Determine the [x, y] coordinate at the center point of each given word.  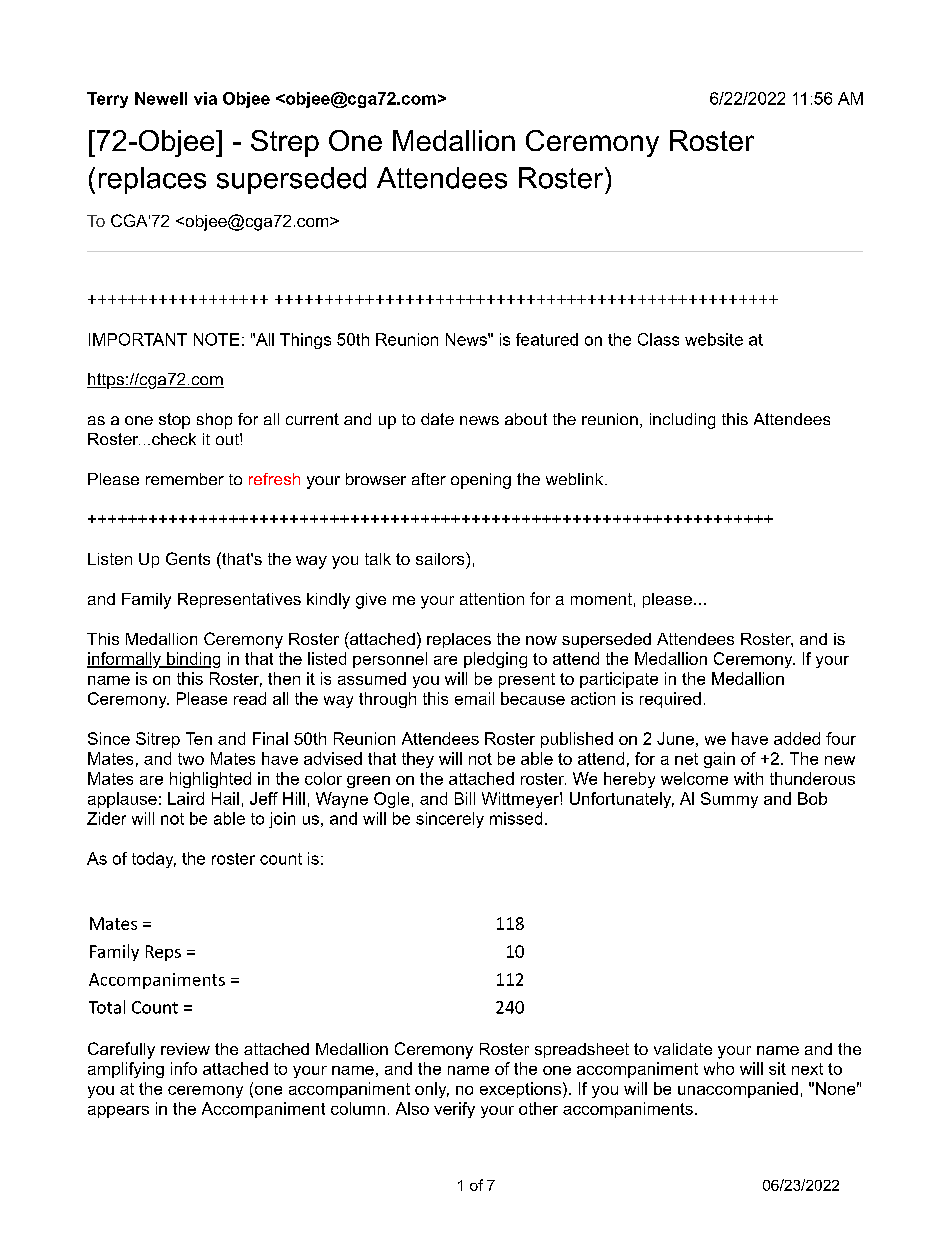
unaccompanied [738, 1090]
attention [492, 599]
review [185, 1049]
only [432, 1090]
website [714, 339]
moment [601, 599]
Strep [285, 143]
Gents [188, 558]
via [205, 98]
